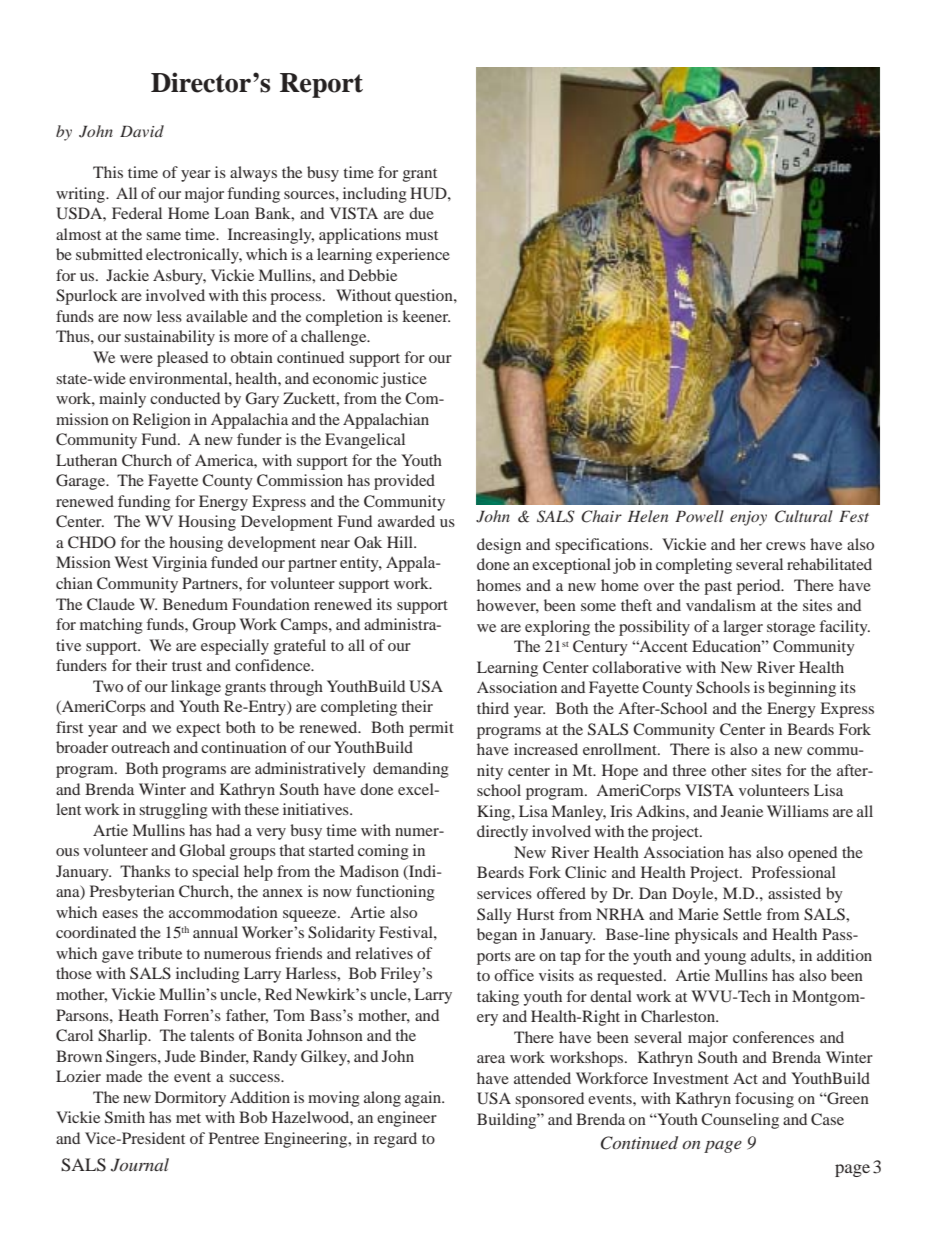 The width and height of the document is (952, 1233). Describe the element at coordinates (169, 338) in the document. I see `sustainability` at that location.
